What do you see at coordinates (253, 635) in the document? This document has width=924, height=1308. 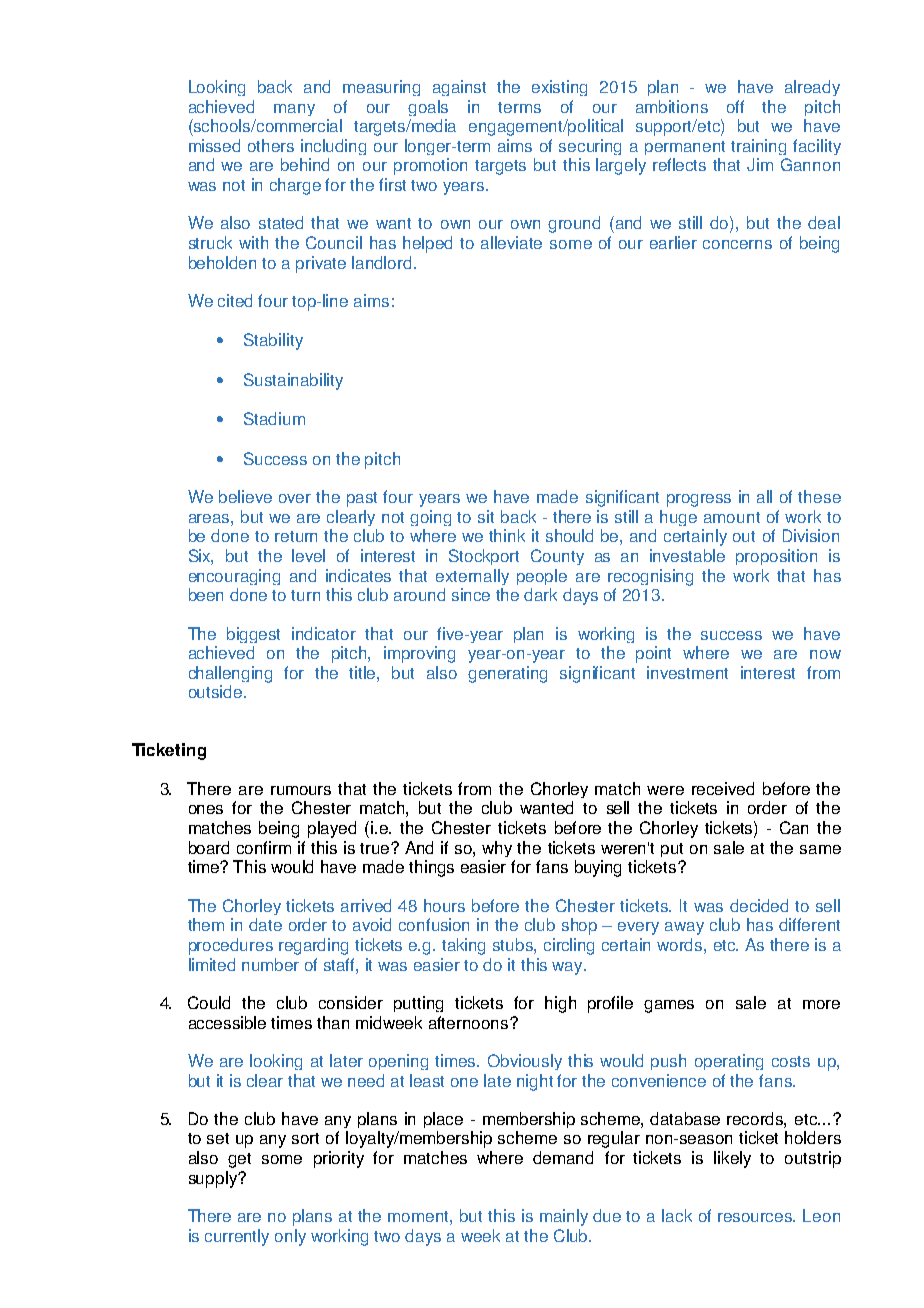 I see `biggest` at bounding box center [253, 635].
